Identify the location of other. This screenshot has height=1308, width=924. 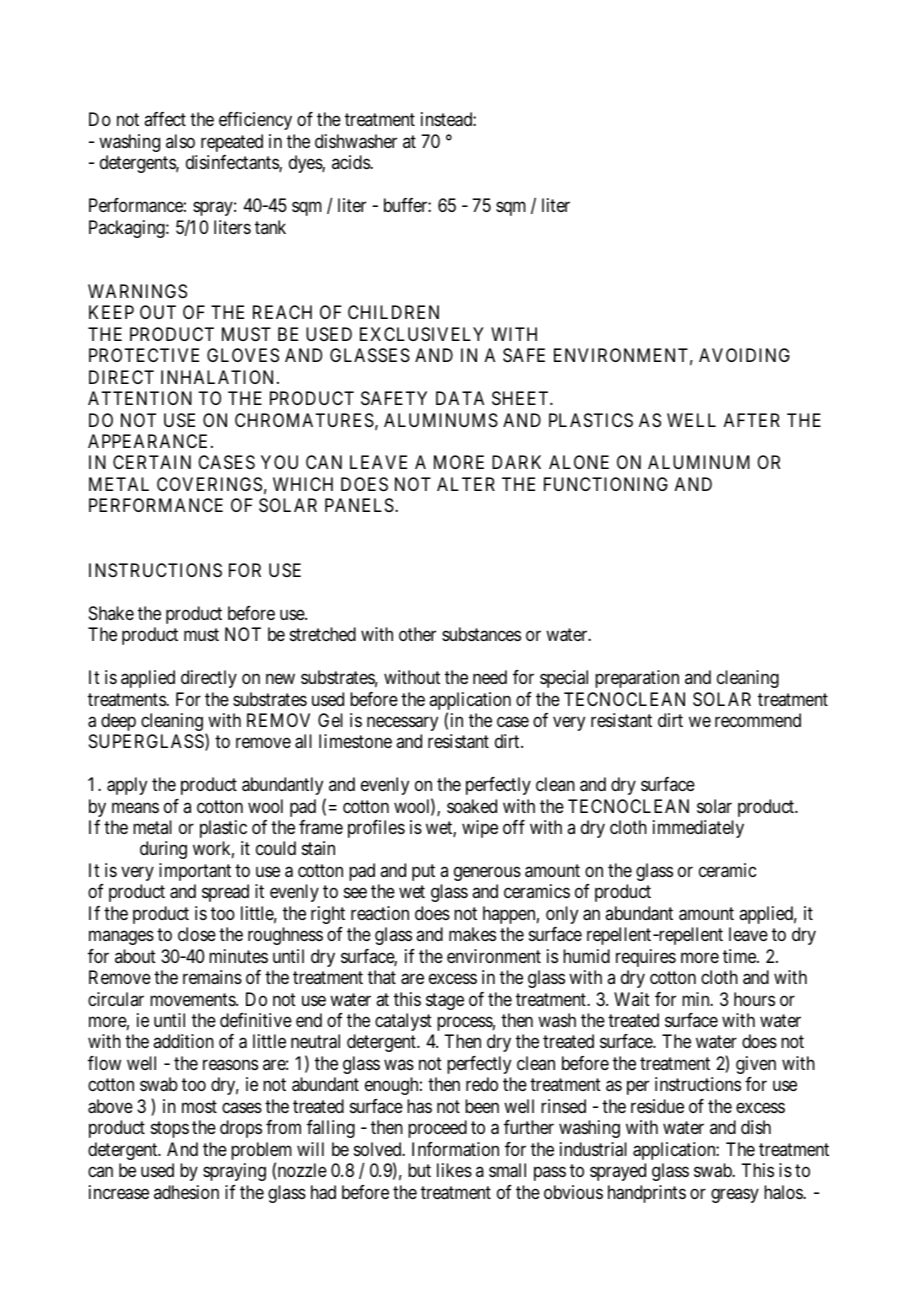
(417, 634).
